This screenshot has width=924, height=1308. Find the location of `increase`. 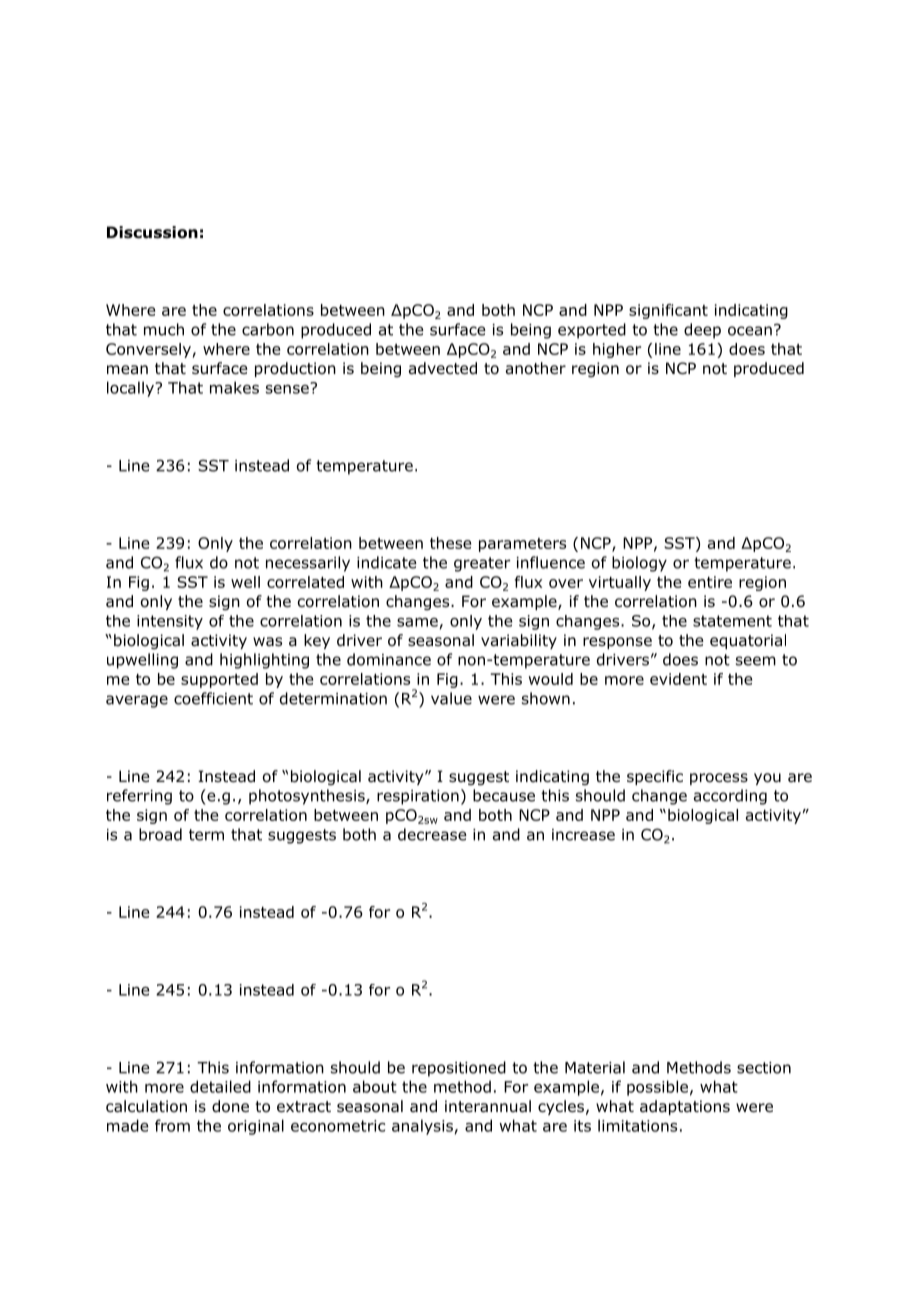

increase is located at coordinates (583, 835).
